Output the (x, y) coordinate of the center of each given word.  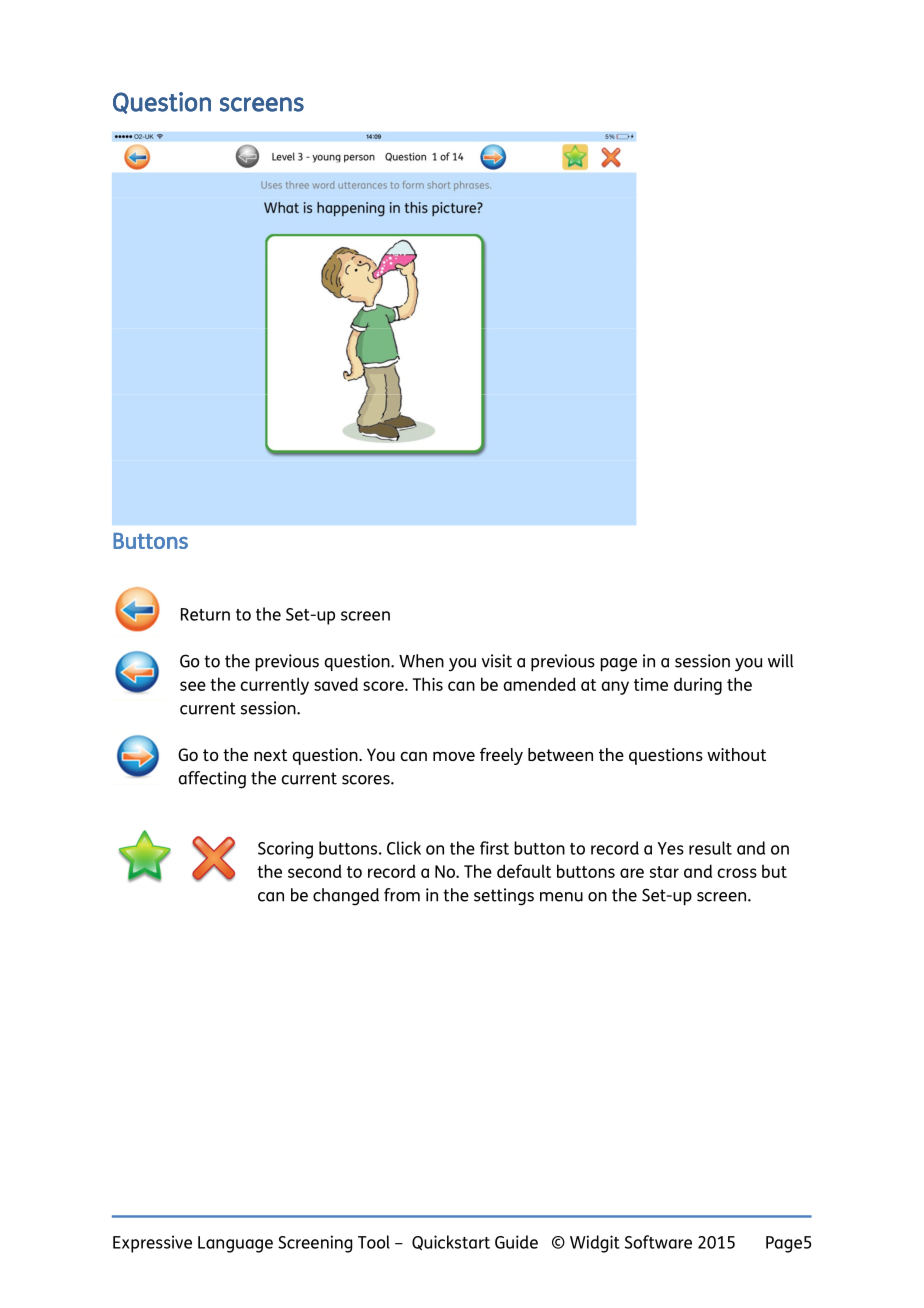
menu (561, 897)
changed (346, 897)
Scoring (285, 850)
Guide (516, 1242)
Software (658, 1242)
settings (504, 897)
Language (235, 1244)
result (710, 848)
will (780, 661)
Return (205, 614)
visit (497, 661)
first (494, 848)
